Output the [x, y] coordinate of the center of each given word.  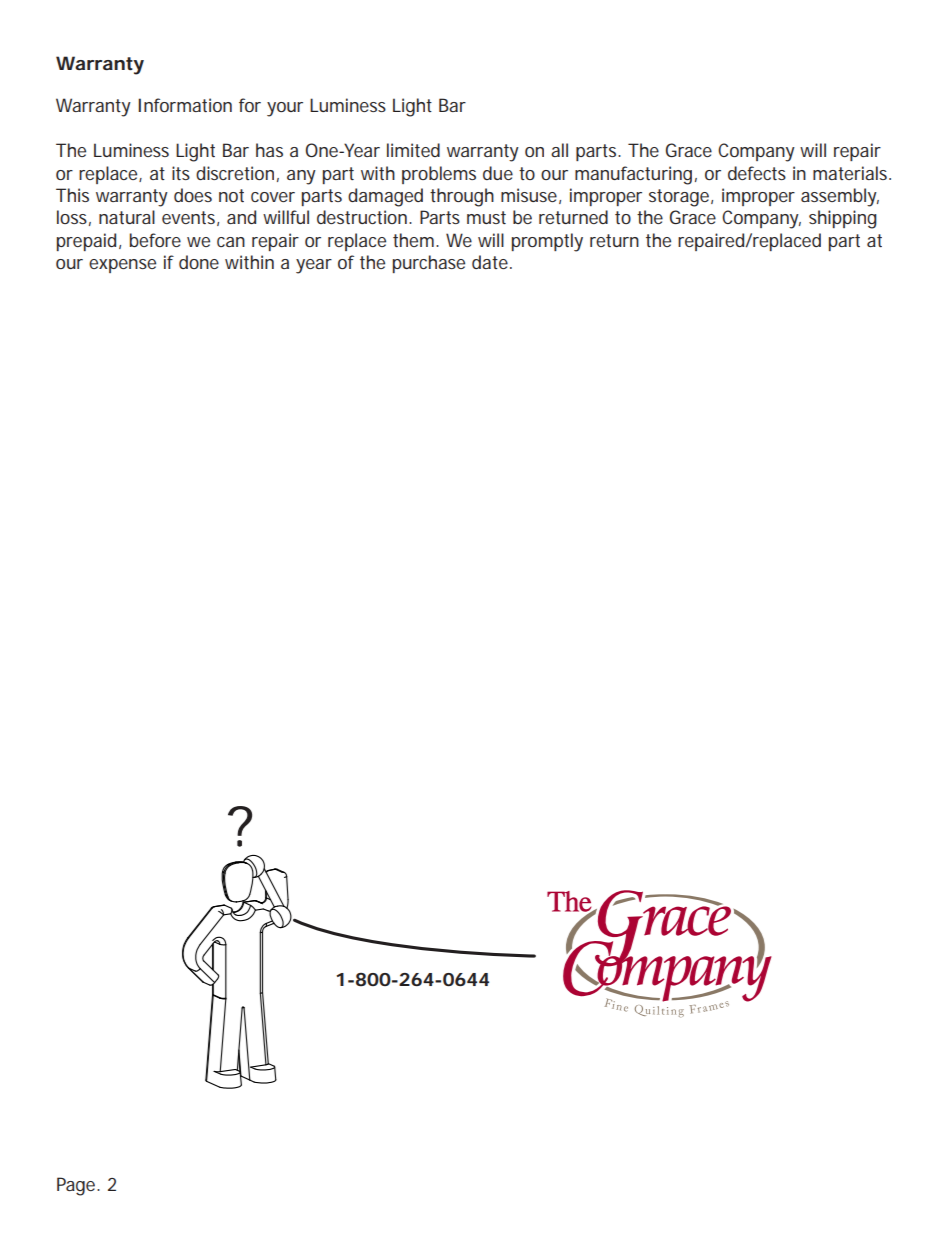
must [486, 217]
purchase [429, 264]
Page [78, 1186]
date [492, 262]
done [199, 262]
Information [185, 105]
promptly [547, 242]
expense [122, 266]
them [416, 240]
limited [413, 150]
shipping [843, 219]
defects [757, 173]
